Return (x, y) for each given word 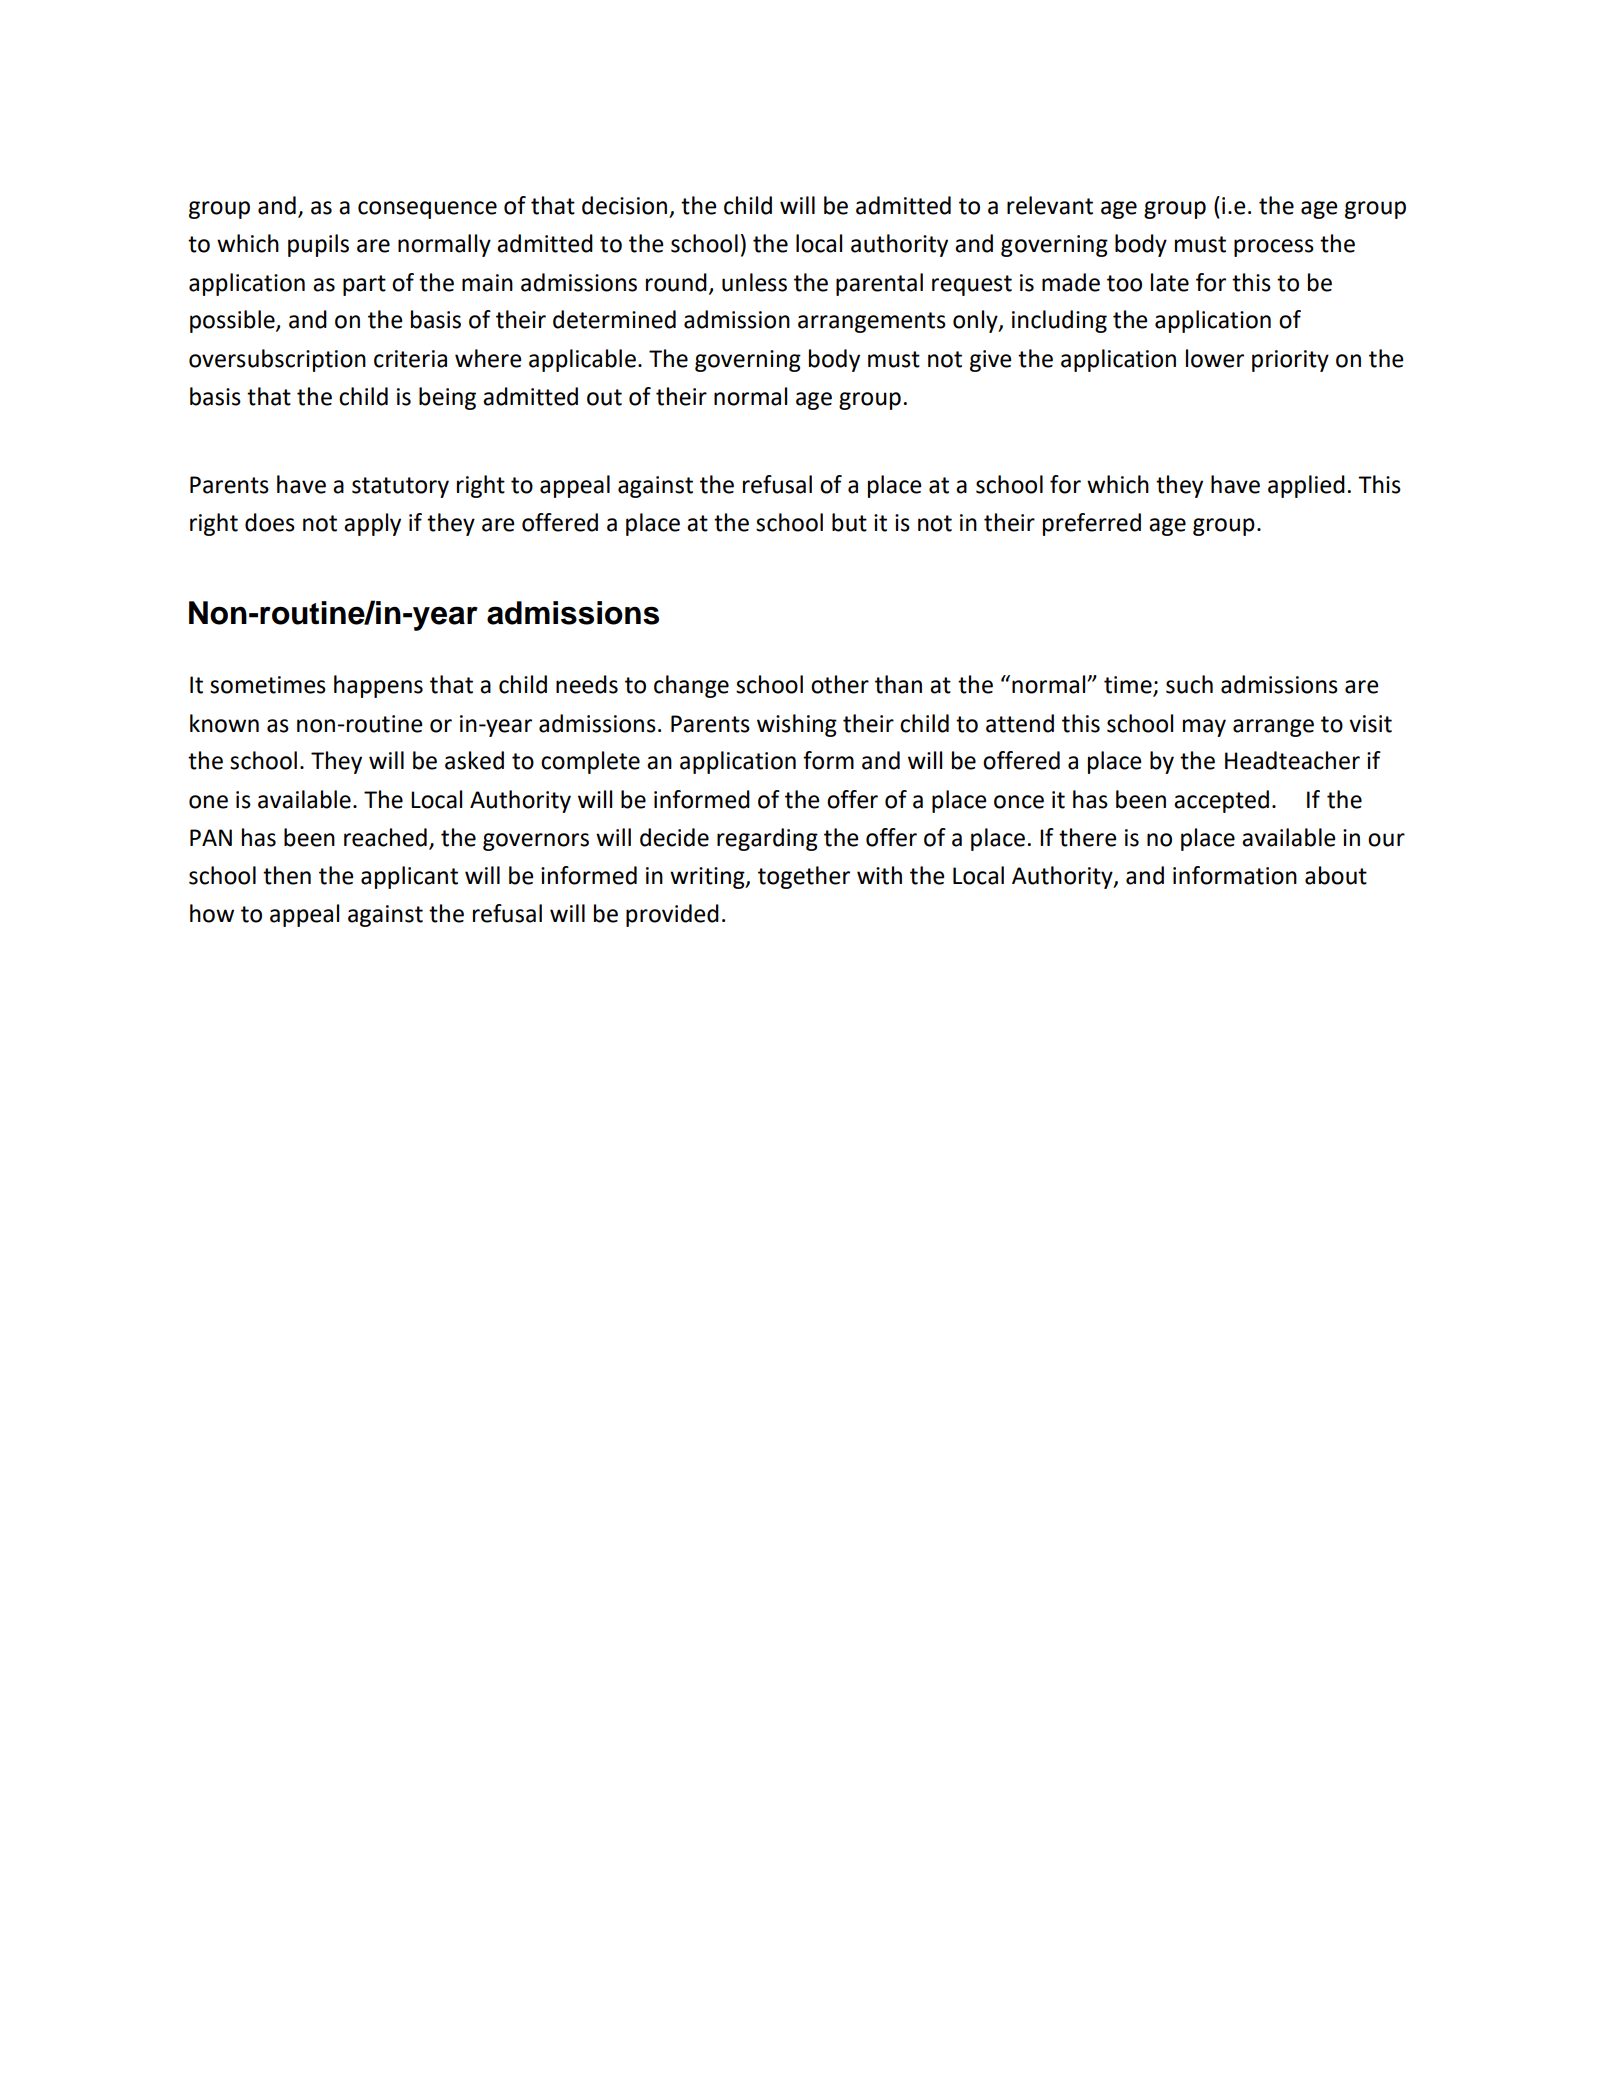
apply (372, 524)
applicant (409, 877)
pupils (318, 245)
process (1274, 248)
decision (624, 205)
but (849, 522)
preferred (1092, 524)
